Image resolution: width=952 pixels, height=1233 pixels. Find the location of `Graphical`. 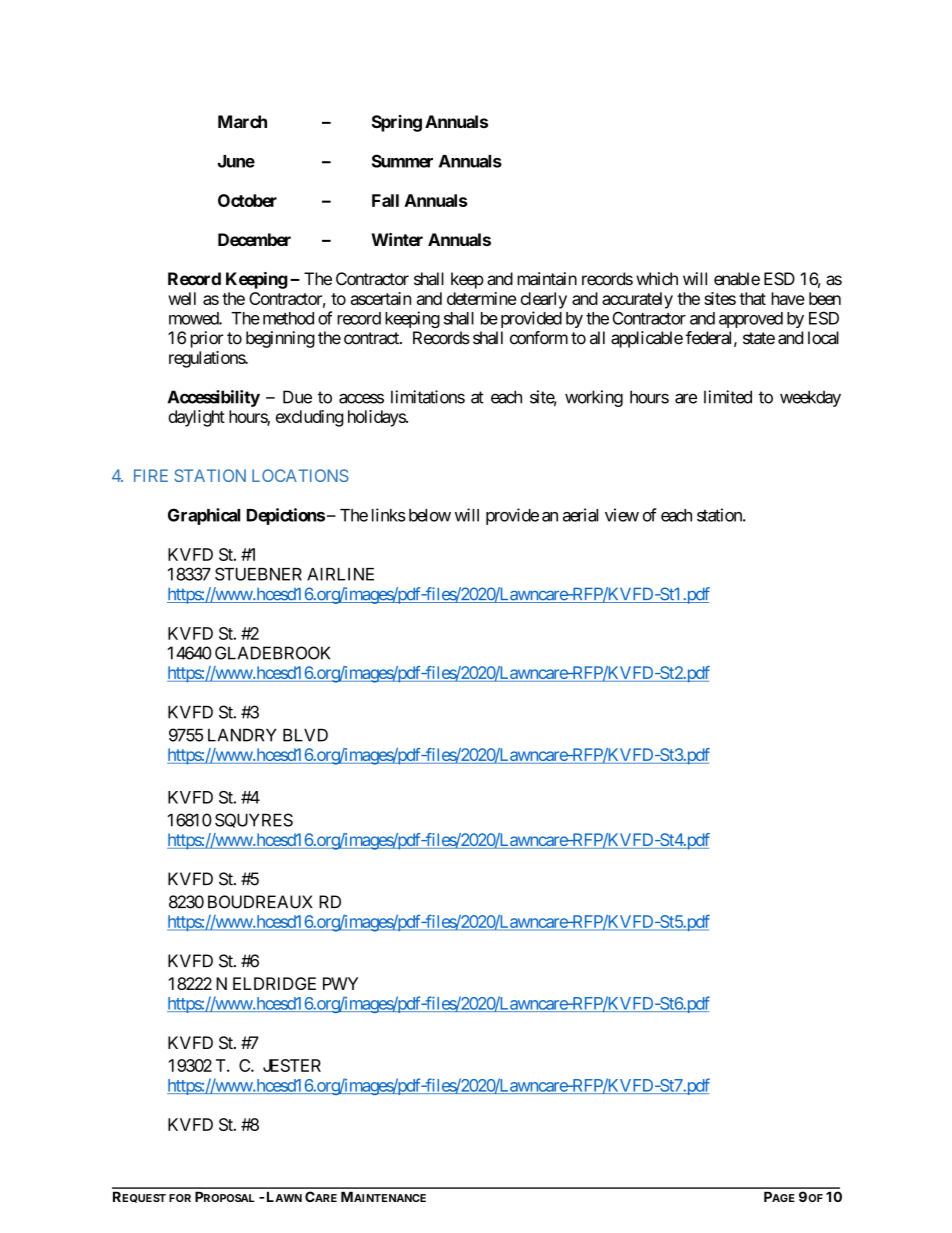

Graphical is located at coordinates (204, 516).
